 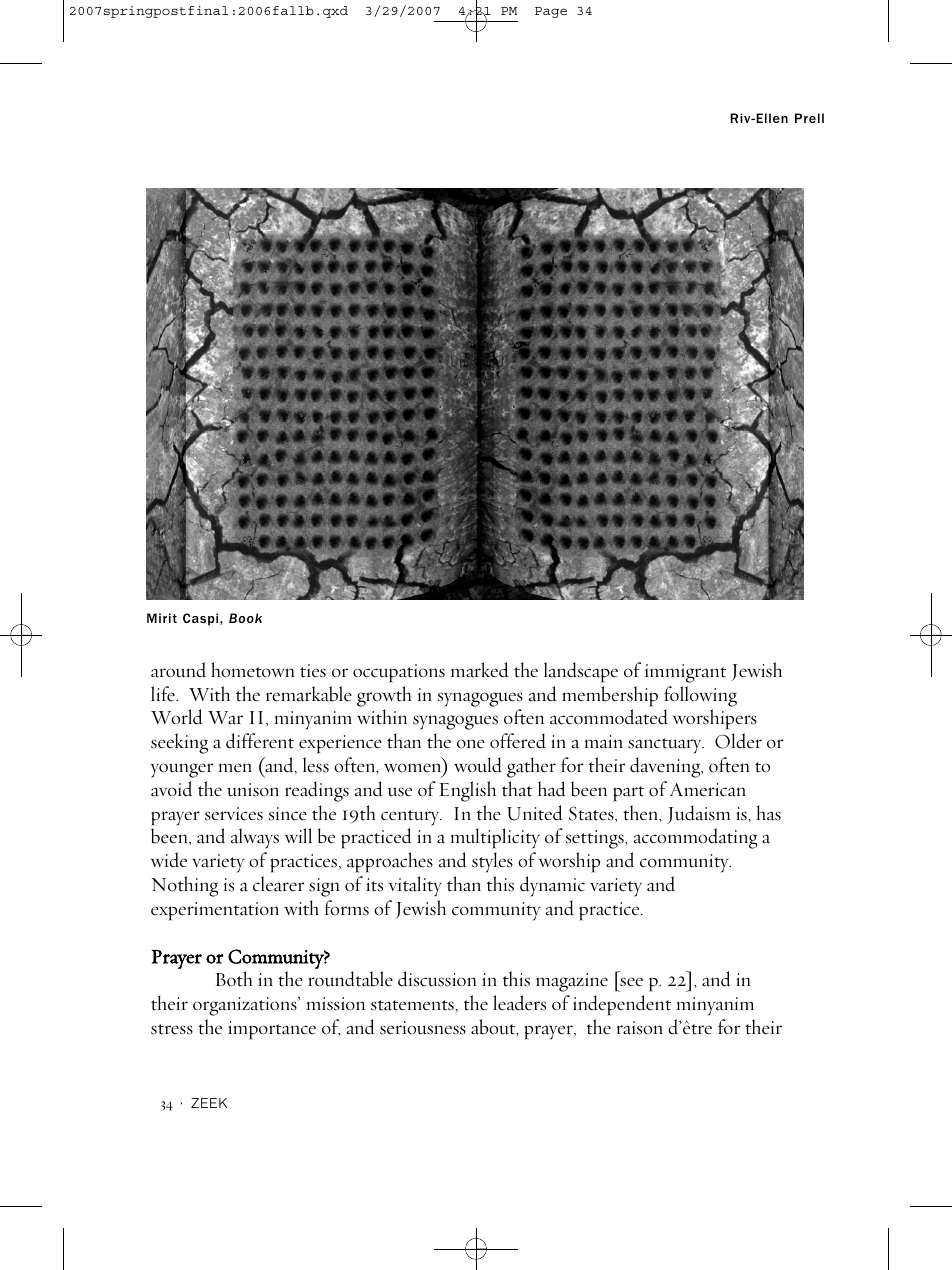 What do you see at coordinates (245, 618) in the screenshot?
I see `Book` at bounding box center [245, 618].
